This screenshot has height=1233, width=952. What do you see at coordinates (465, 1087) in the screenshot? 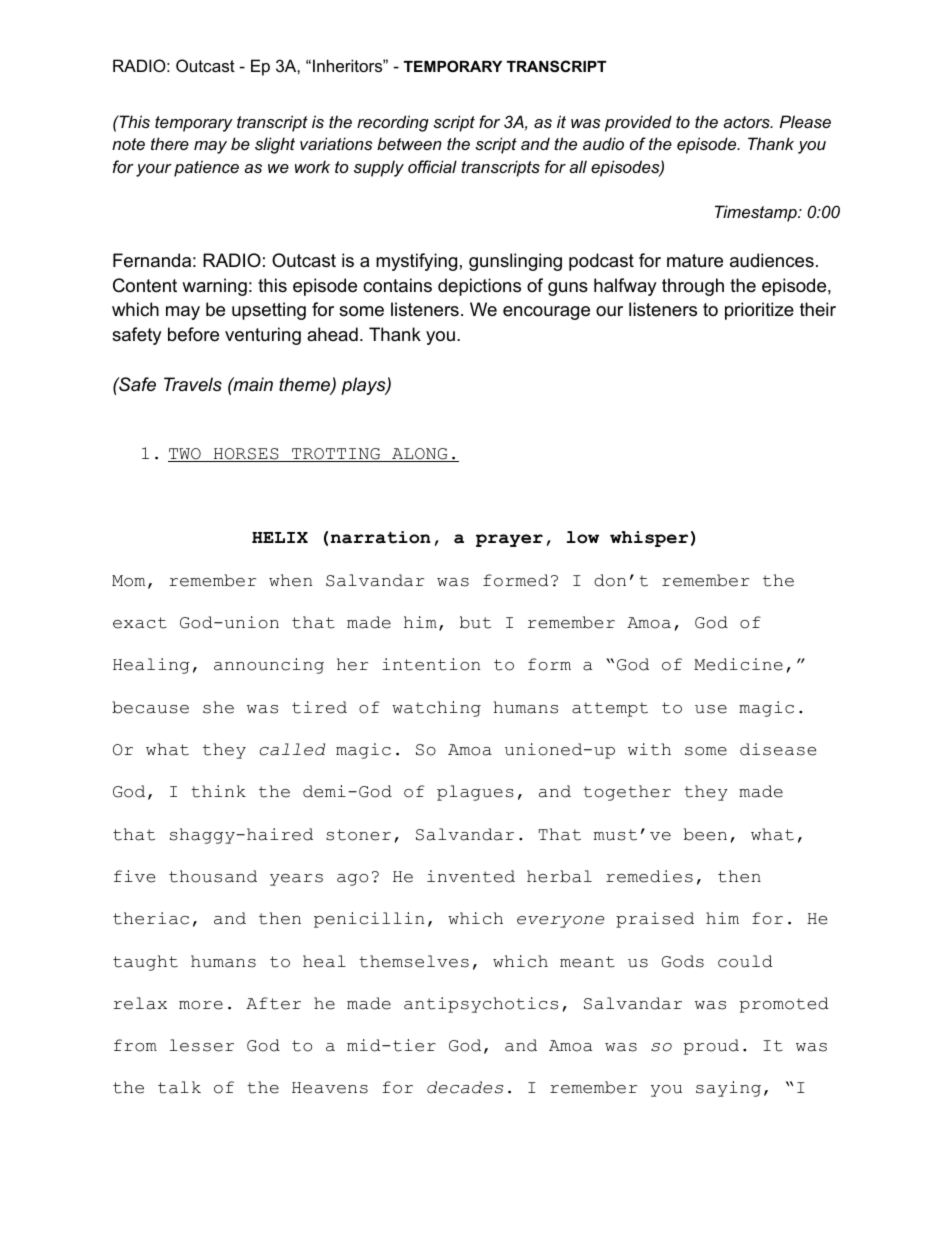
I see `decades` at bounding box center [465, 1087].
